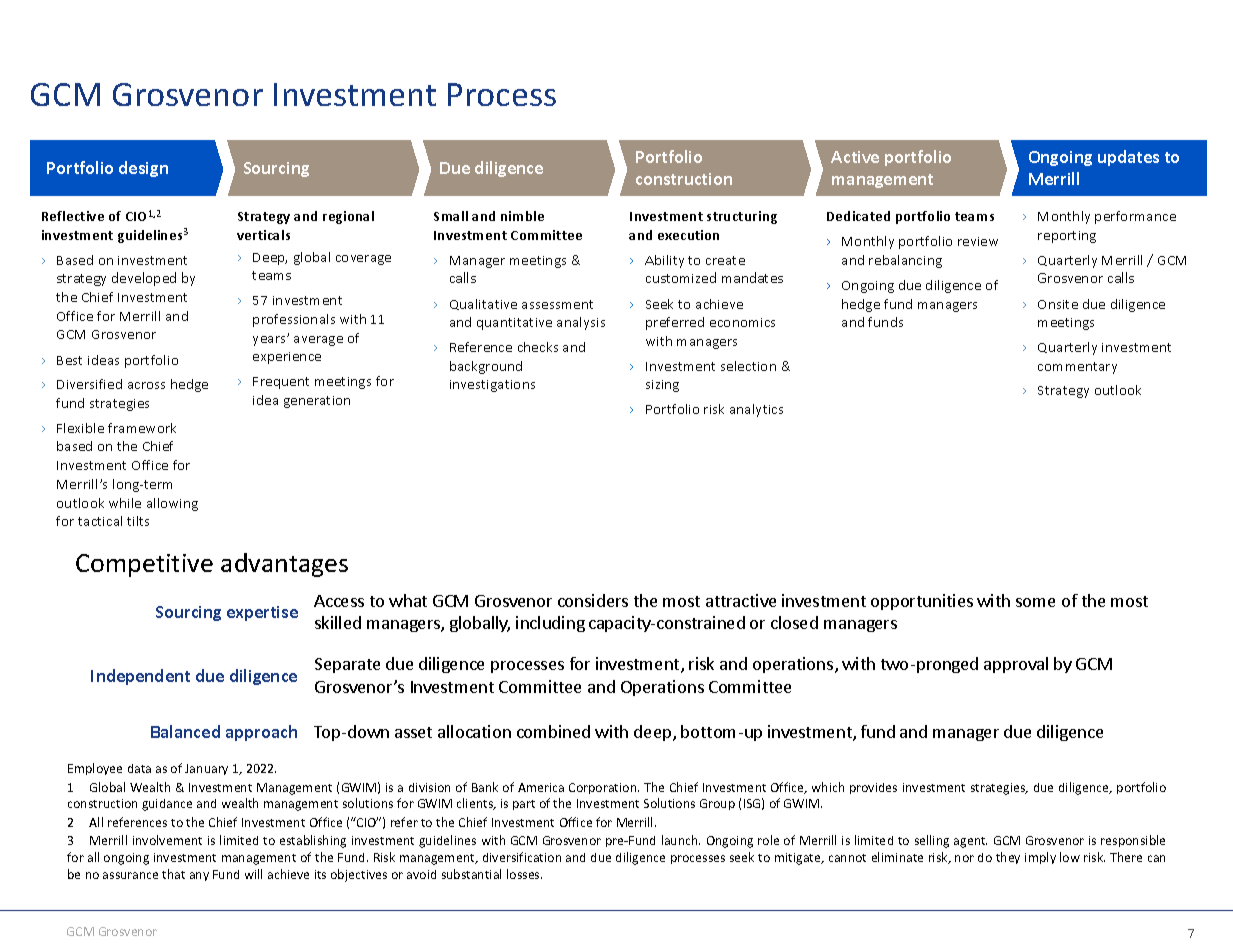  What do you see at coordinates (143, 169) in the image?
I see `design` at bounding box center [143, 169].
